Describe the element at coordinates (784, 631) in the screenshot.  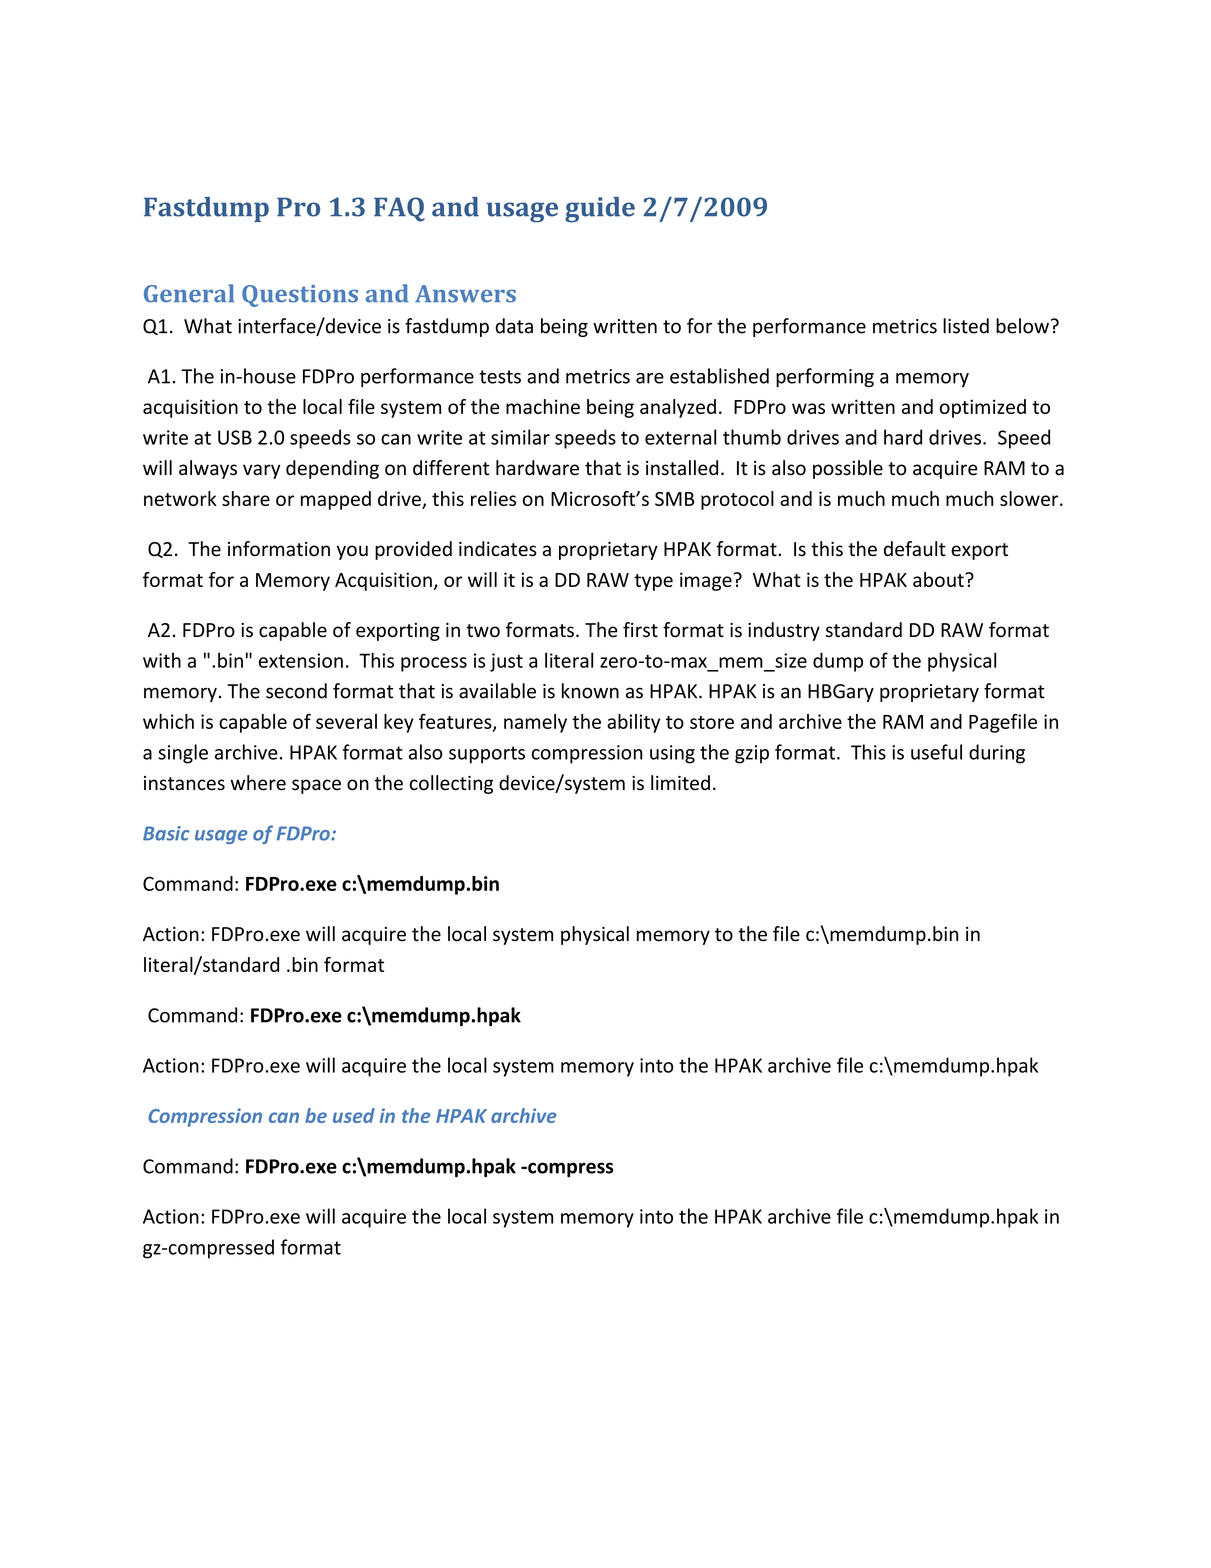
I see `industry` at that location.
